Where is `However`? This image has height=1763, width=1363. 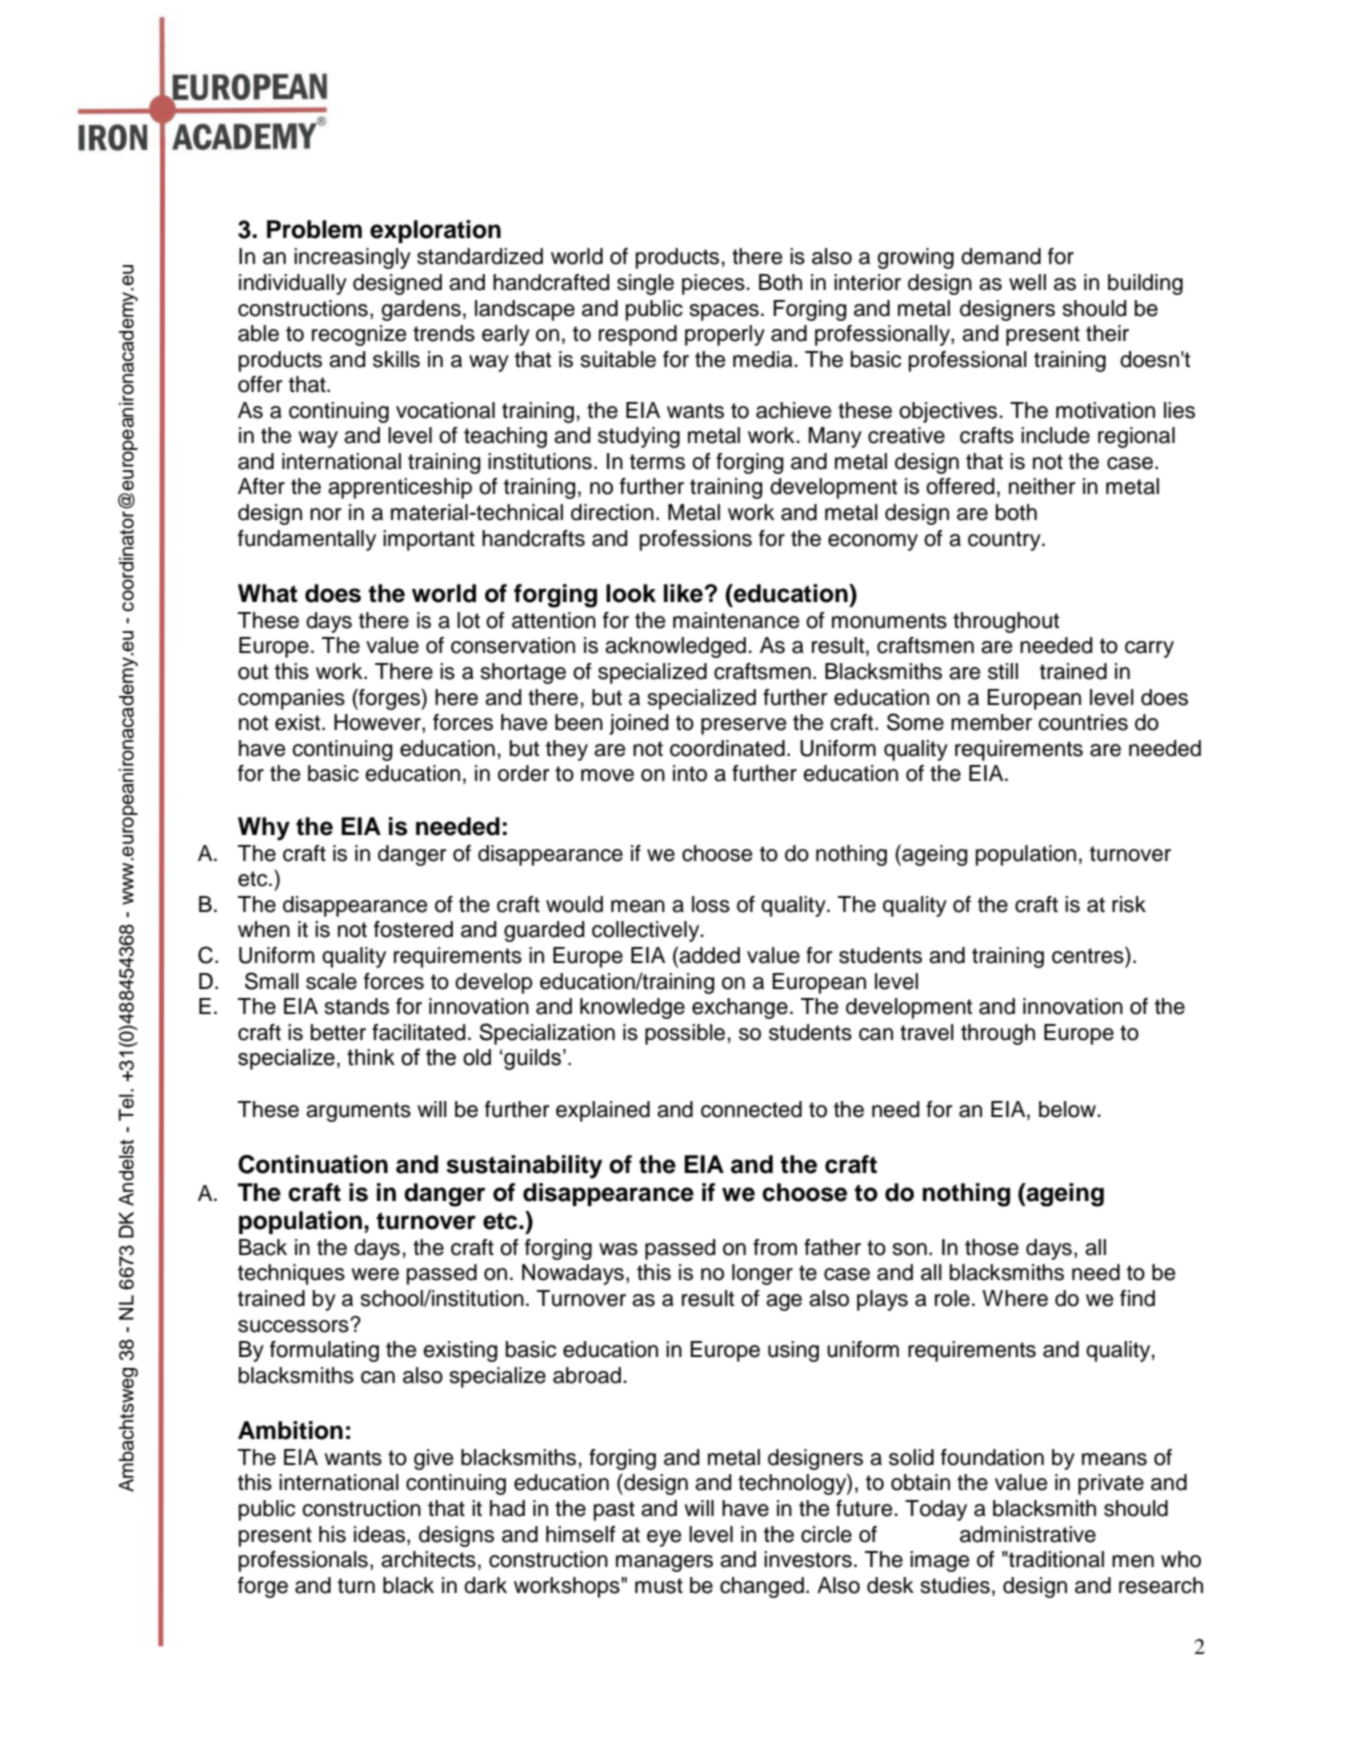 However is located at coordinates (378, 723).
